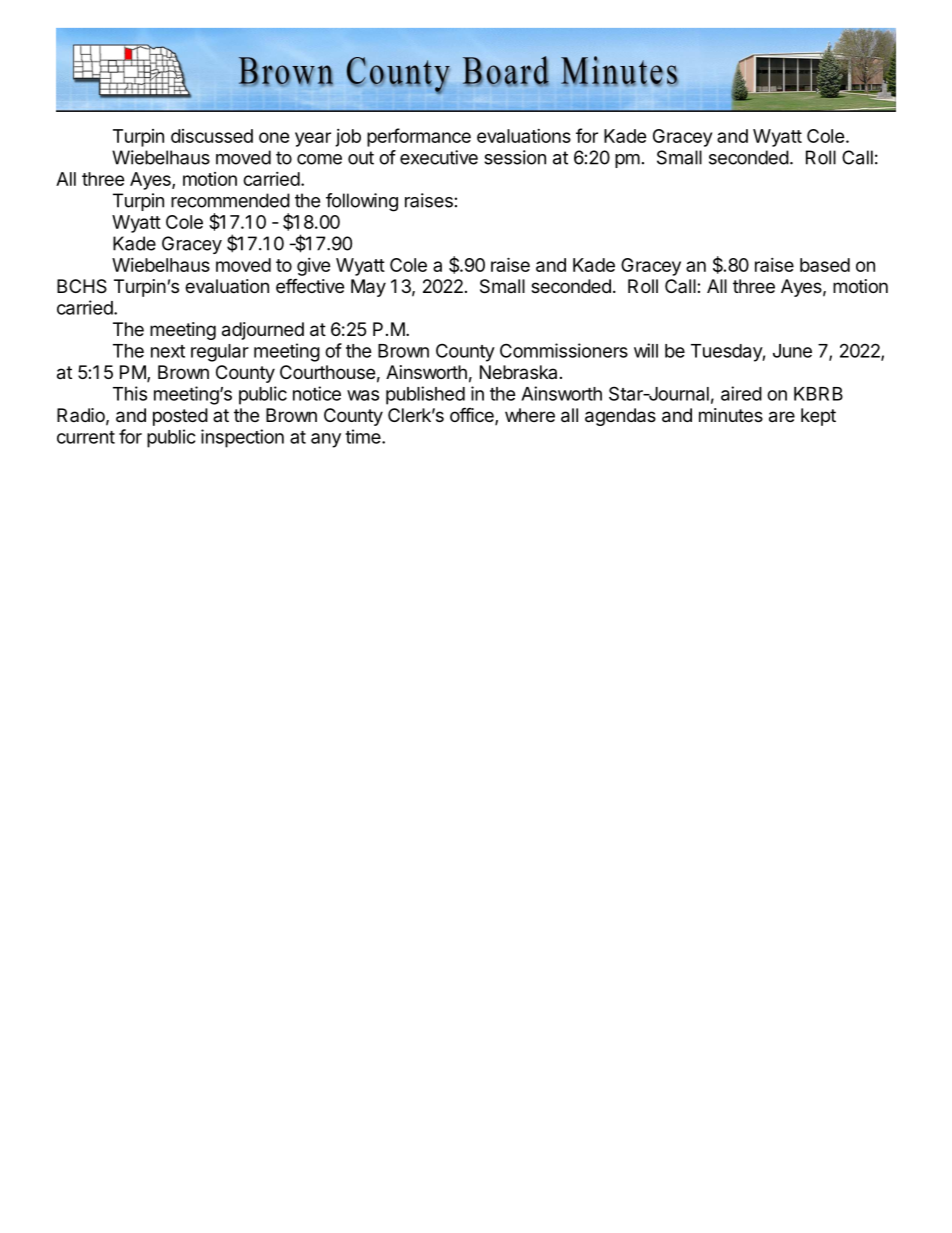 The height and width of the screenshot is (1233, 952). I want to click on Commissioners, so click(564, 350).
